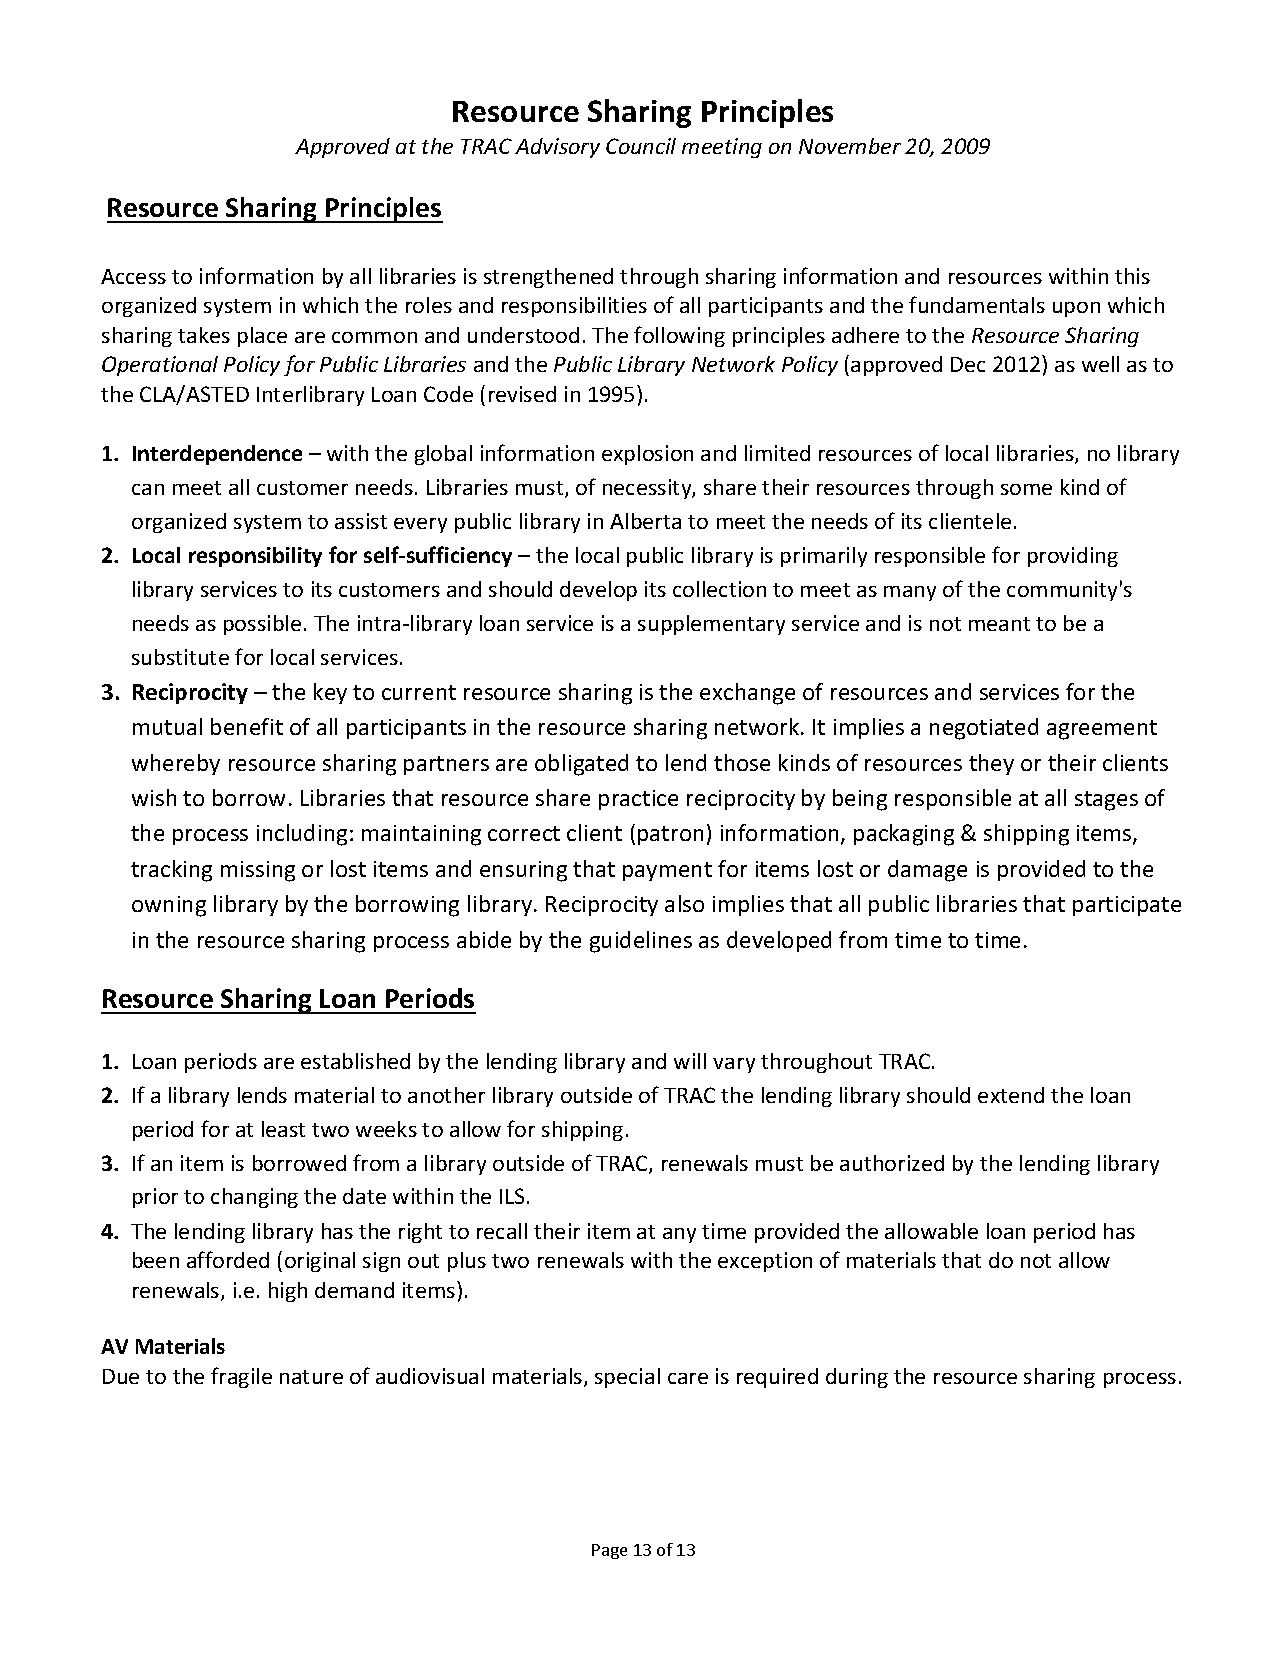  What do you see at coordinates (670, 835) in the screenshot?
I see `patron` at bounding box center [670, 835].
